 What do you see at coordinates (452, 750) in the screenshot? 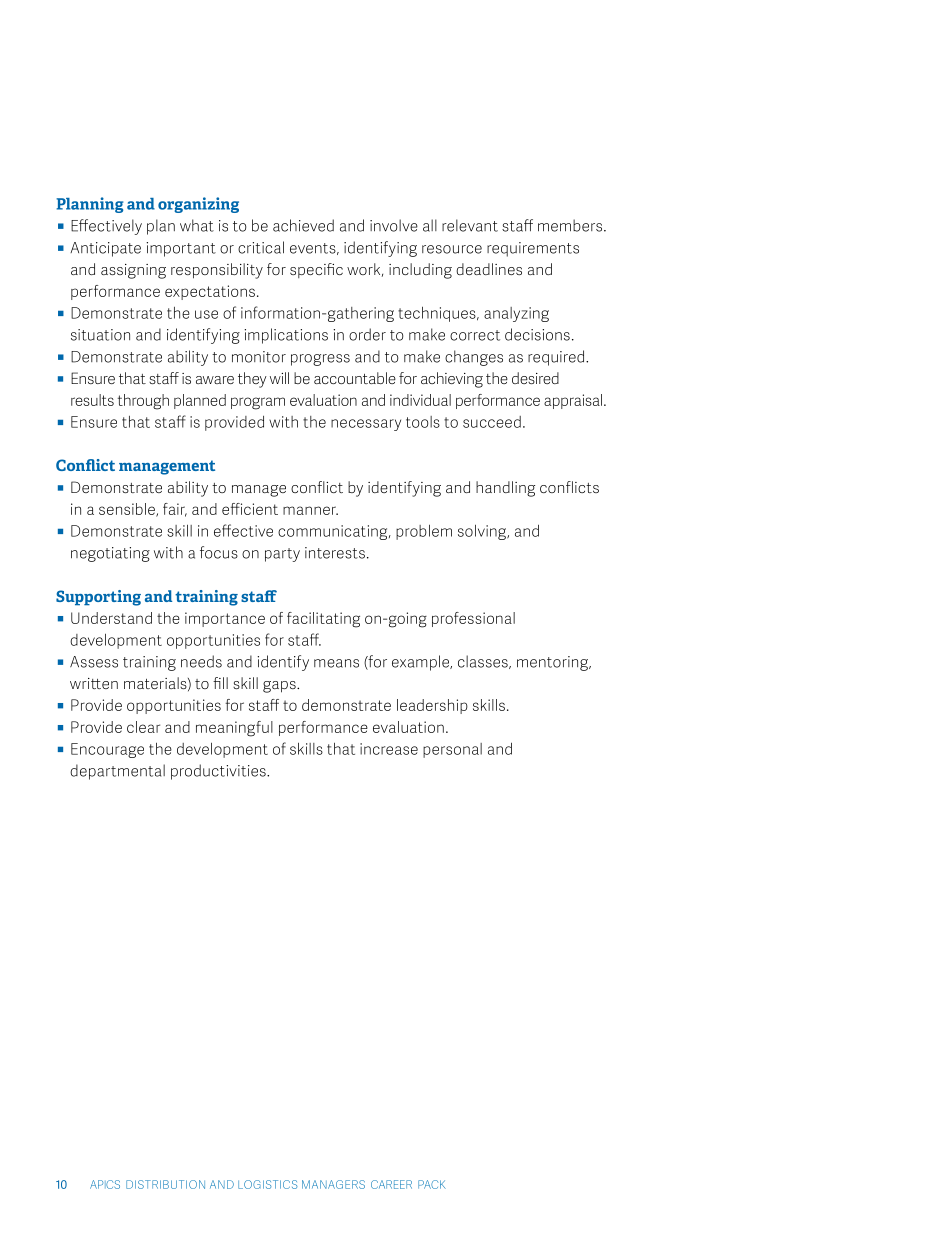
I see `personal` at bounding box center [452, 750].
